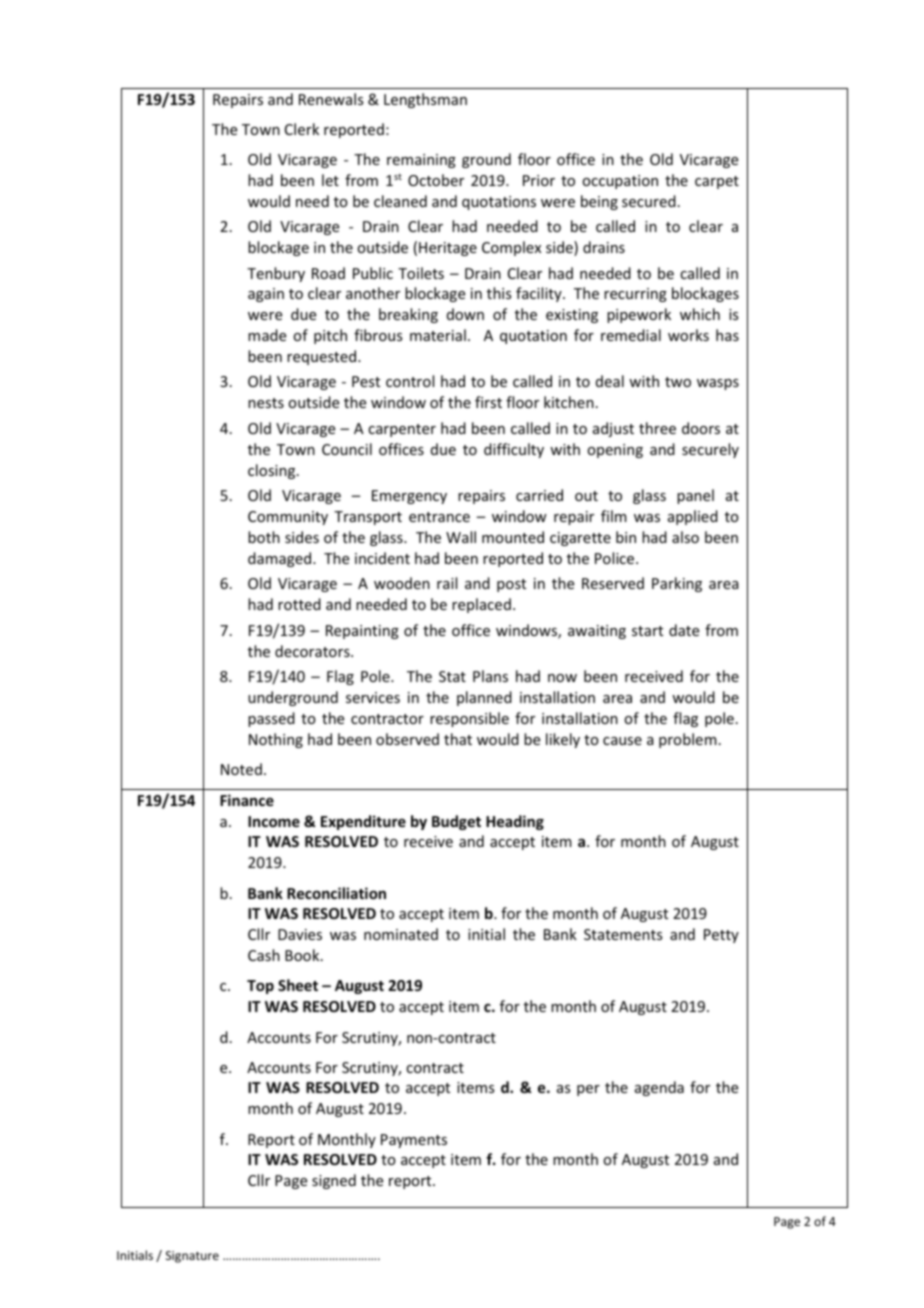  I want to click on Clerk, so click(302, 129).
